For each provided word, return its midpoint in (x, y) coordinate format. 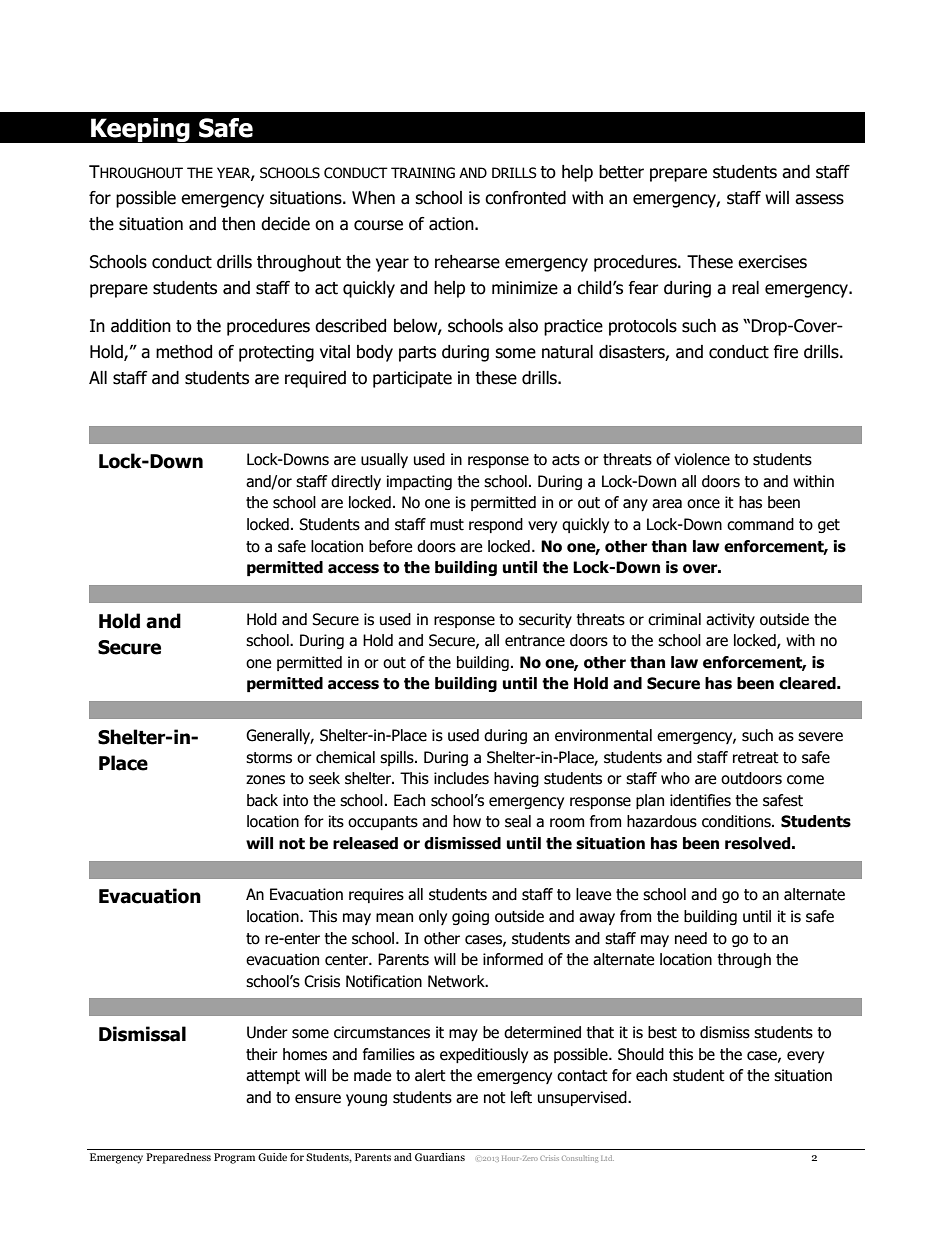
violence (702, 459)
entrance (535, 641)
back (262, 800)
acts (566, 460)
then (238, 224)
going (470, 917)
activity (730, 620)
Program (234, 1158)
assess (819, 199)
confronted (525, 198)
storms (269, 758)
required (315, 379)
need (691, 938)
